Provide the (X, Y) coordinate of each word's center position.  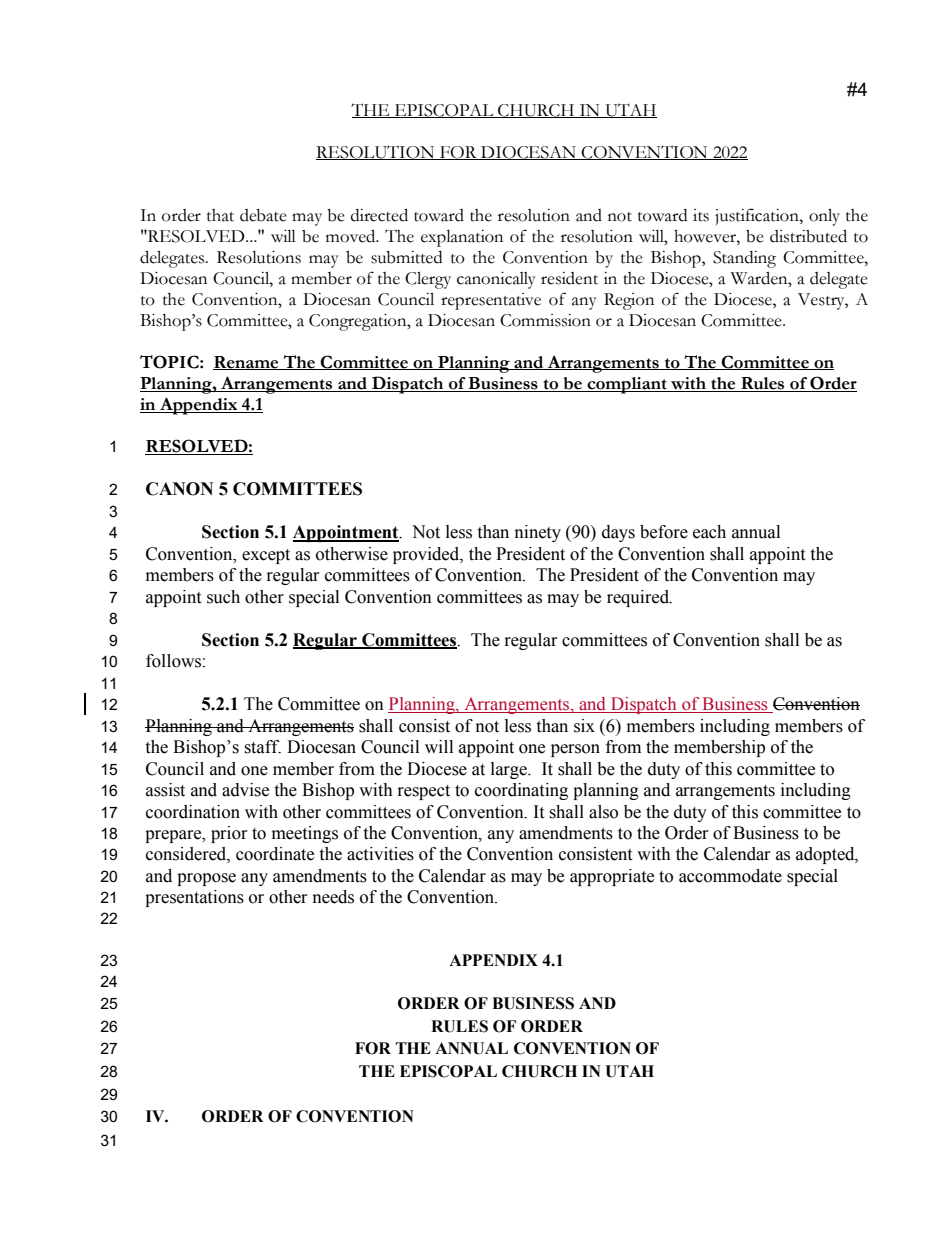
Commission (545, 320)
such (223, 597)
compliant (627, 385)
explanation (462, 238)
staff (262, 747)
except (266, 556)
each (709, 532)
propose (206, 879)
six (584, 726)
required (639, 598)
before (664, 532)
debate (263, 215)
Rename (247, 363)
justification (758, 217)
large (510, 770)
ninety (538, 533)
